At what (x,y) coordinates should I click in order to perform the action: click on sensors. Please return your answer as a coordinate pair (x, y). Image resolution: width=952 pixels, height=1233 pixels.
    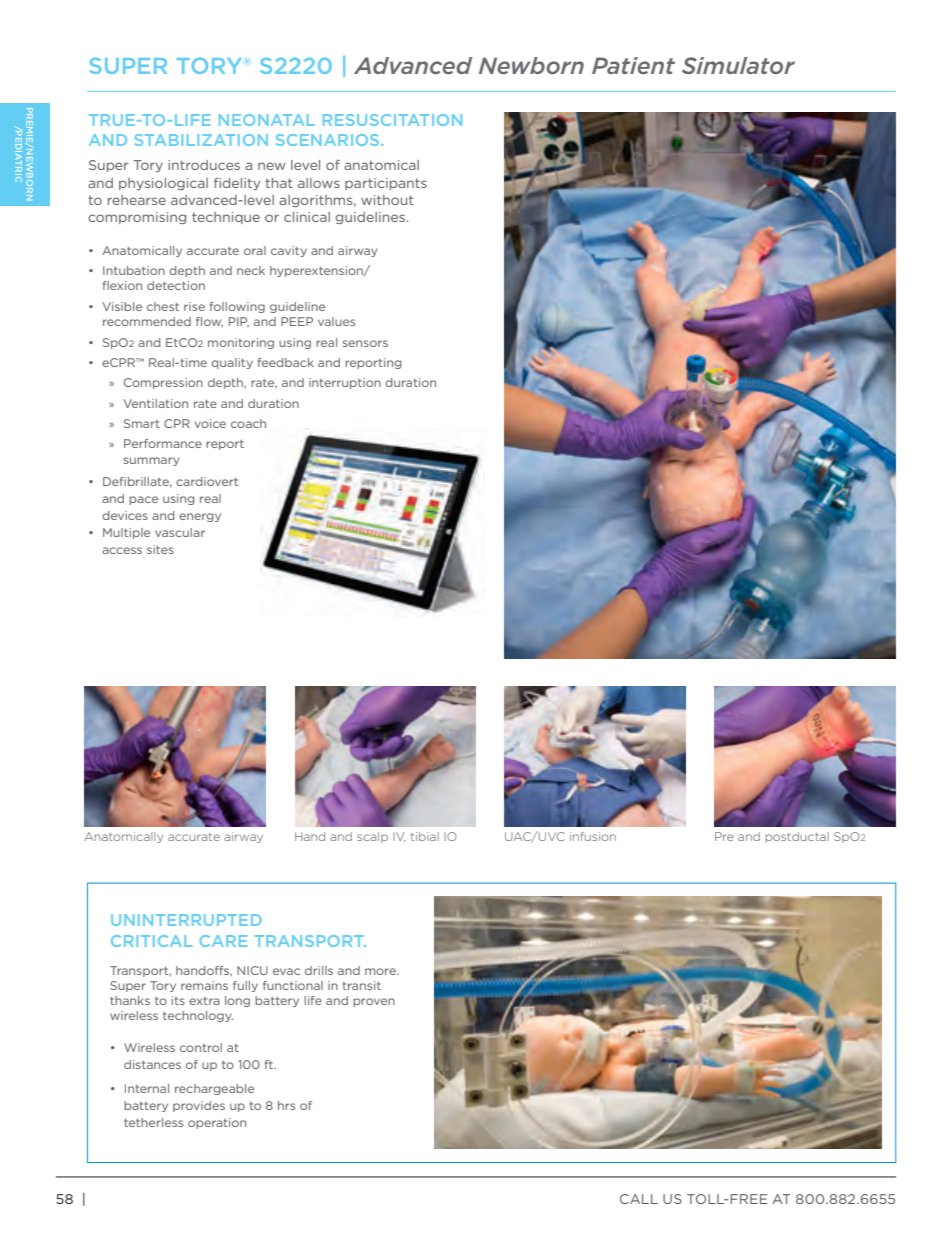
    Looking at the image, I should click on (365, 343).
